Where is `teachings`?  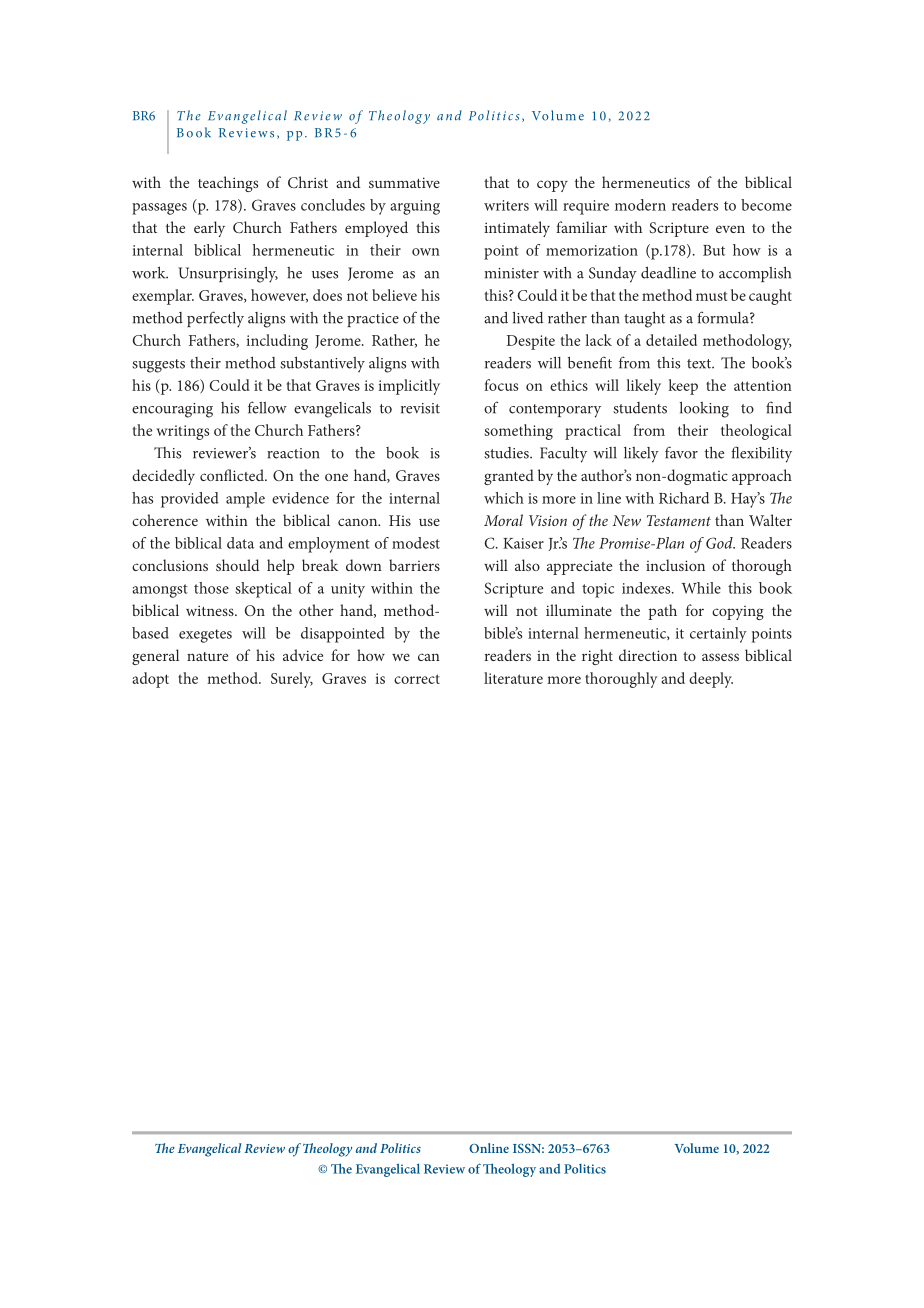
teachings is located at coordinates (228, 184).
